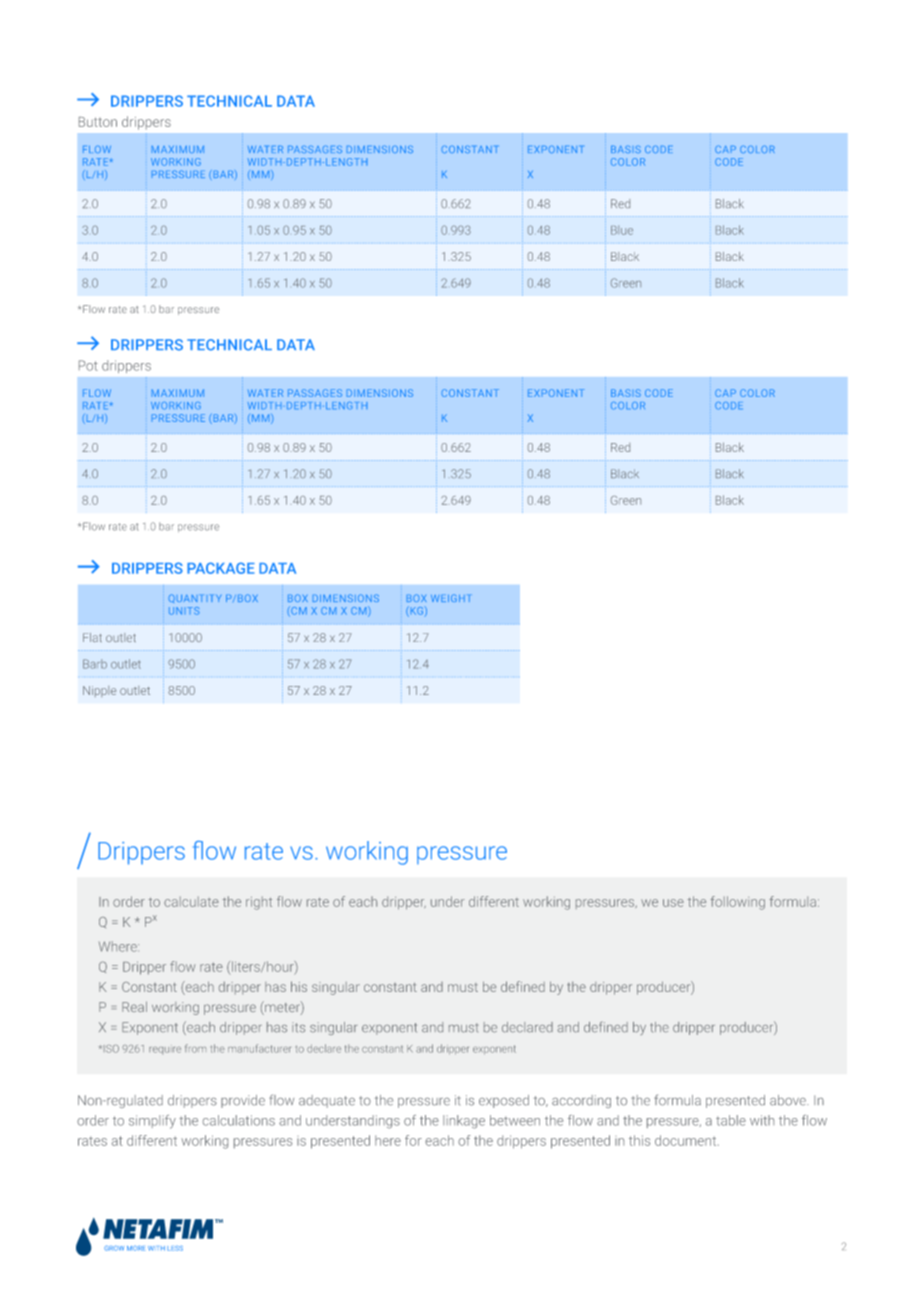  What do you see at coordinates (464, 1122) in the image?
I see `linkage` at bounding box center [464, 1122].
